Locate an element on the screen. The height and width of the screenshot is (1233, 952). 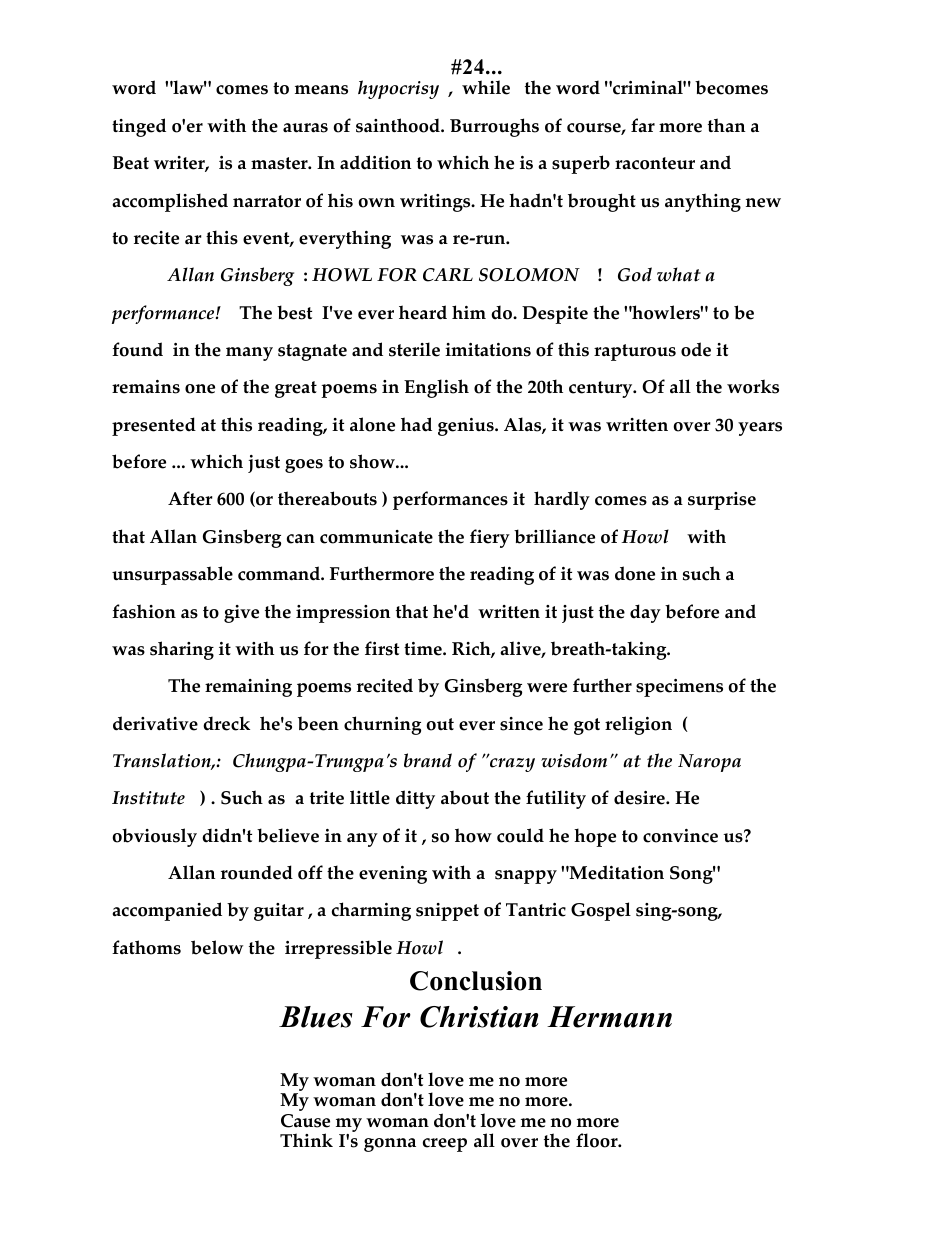
Burroughs is located at coordinates (494, 127).
